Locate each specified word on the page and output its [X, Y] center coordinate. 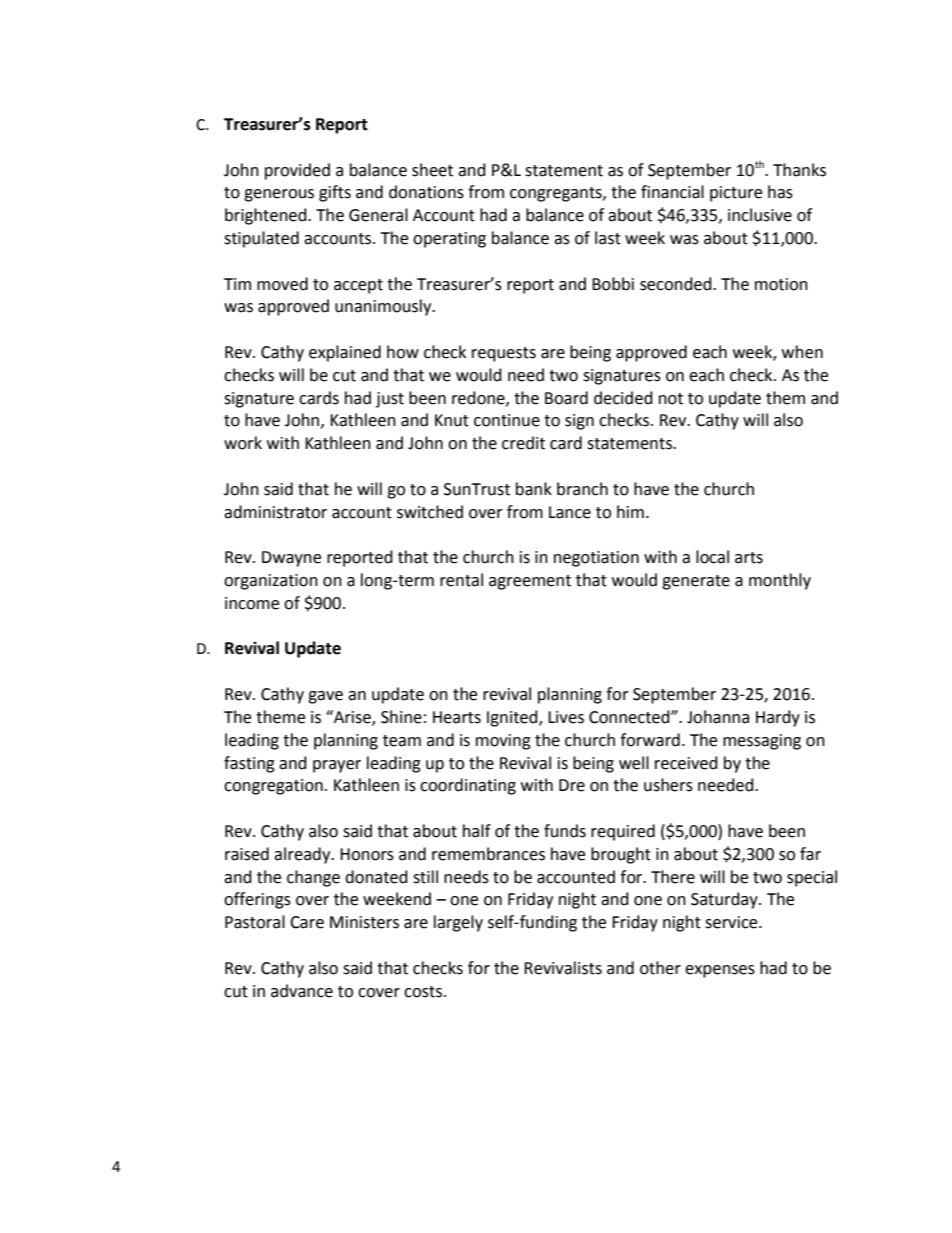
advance [302, 991]
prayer [337, 766]
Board [566, 398]
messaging [762, 742]
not [671, 399]
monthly [780, 581]
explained [345, 353]
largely [458, 923]
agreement [530, 582]
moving [503, 742]
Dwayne [291, 559]
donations [426, 192]
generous [279, 195]
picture [736, 194]
